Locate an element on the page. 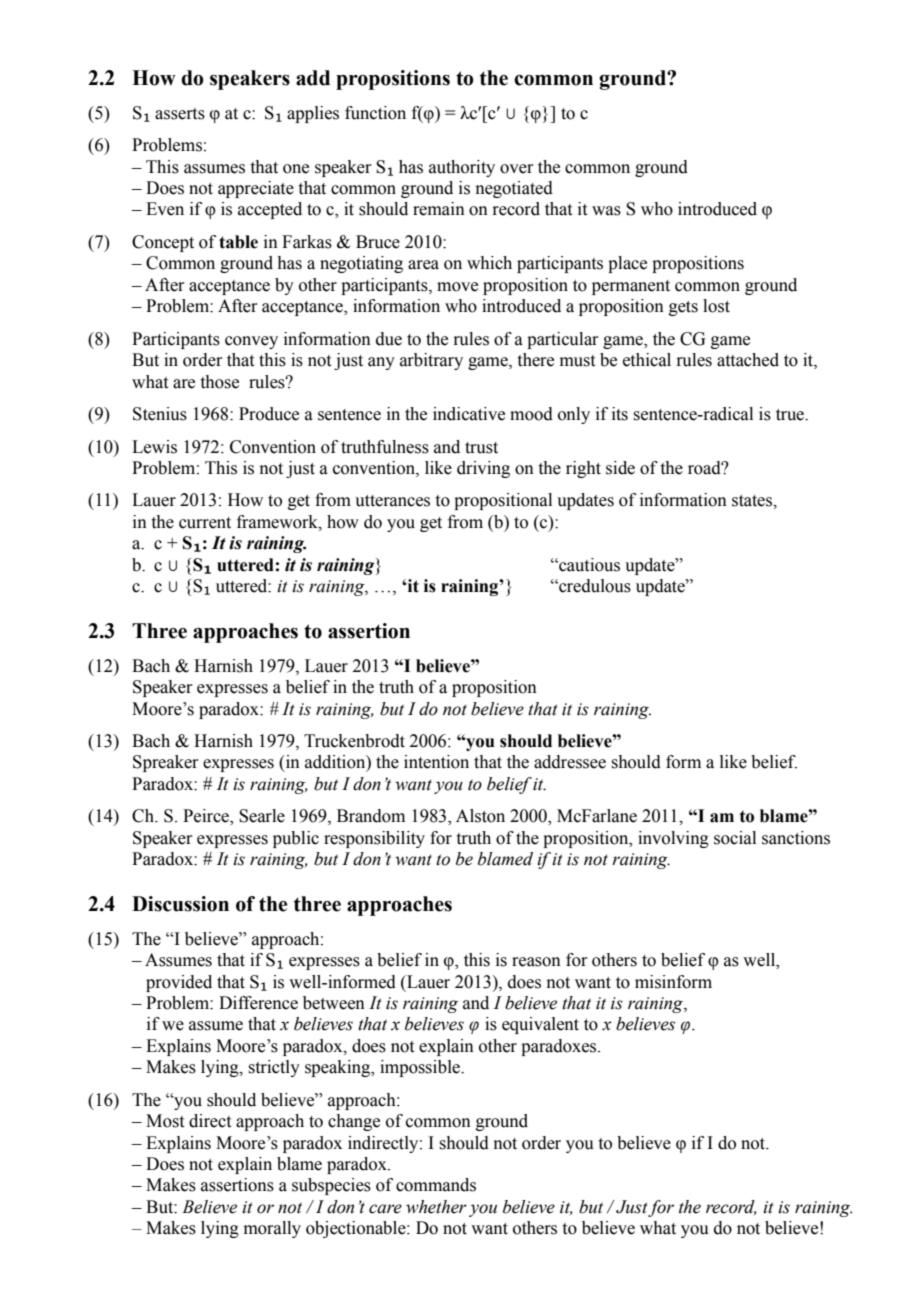 The image size is (924, 1308). equivalent is located at coordinates (540, 1025).
